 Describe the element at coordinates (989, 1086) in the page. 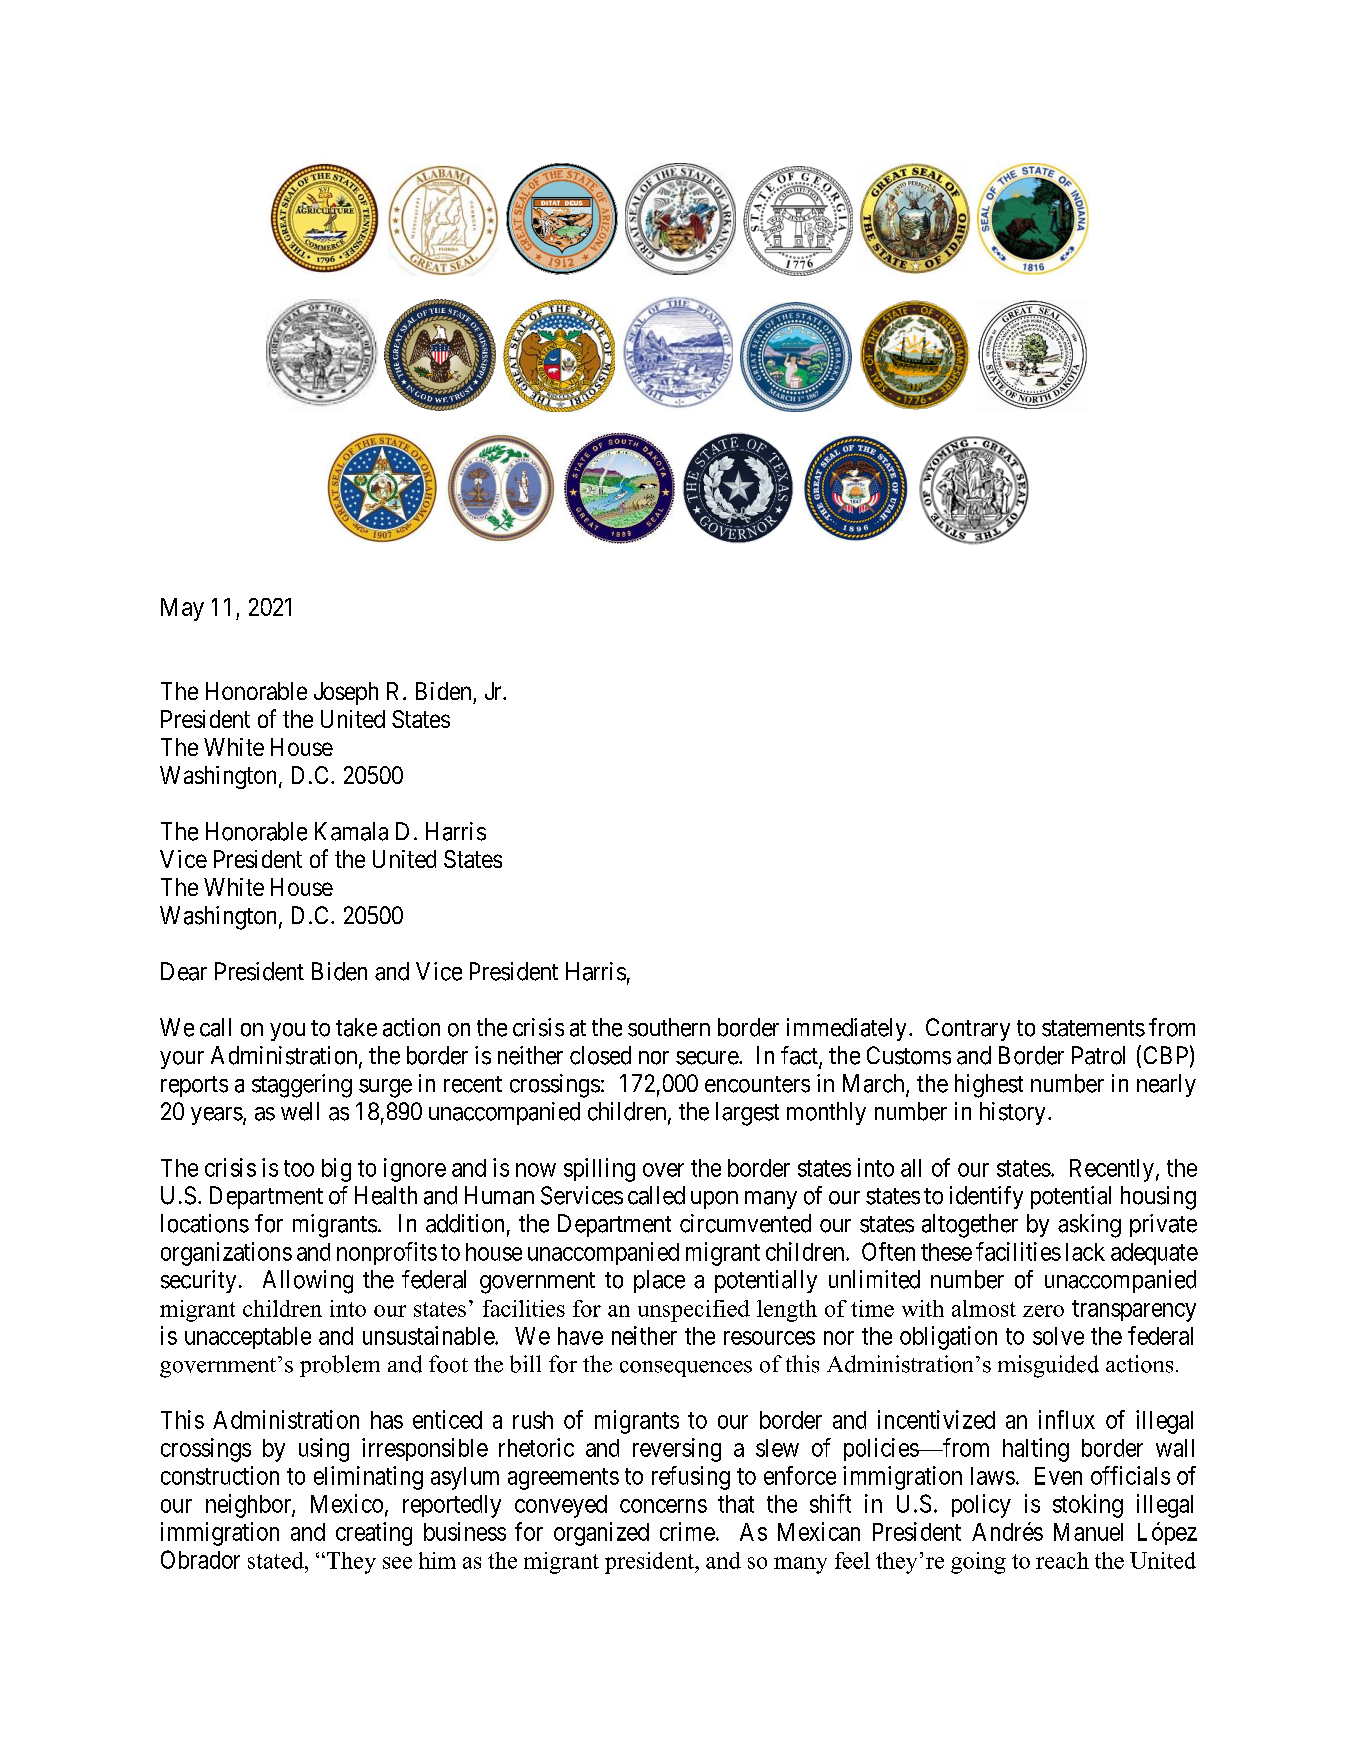

I see `highest` at that location.
